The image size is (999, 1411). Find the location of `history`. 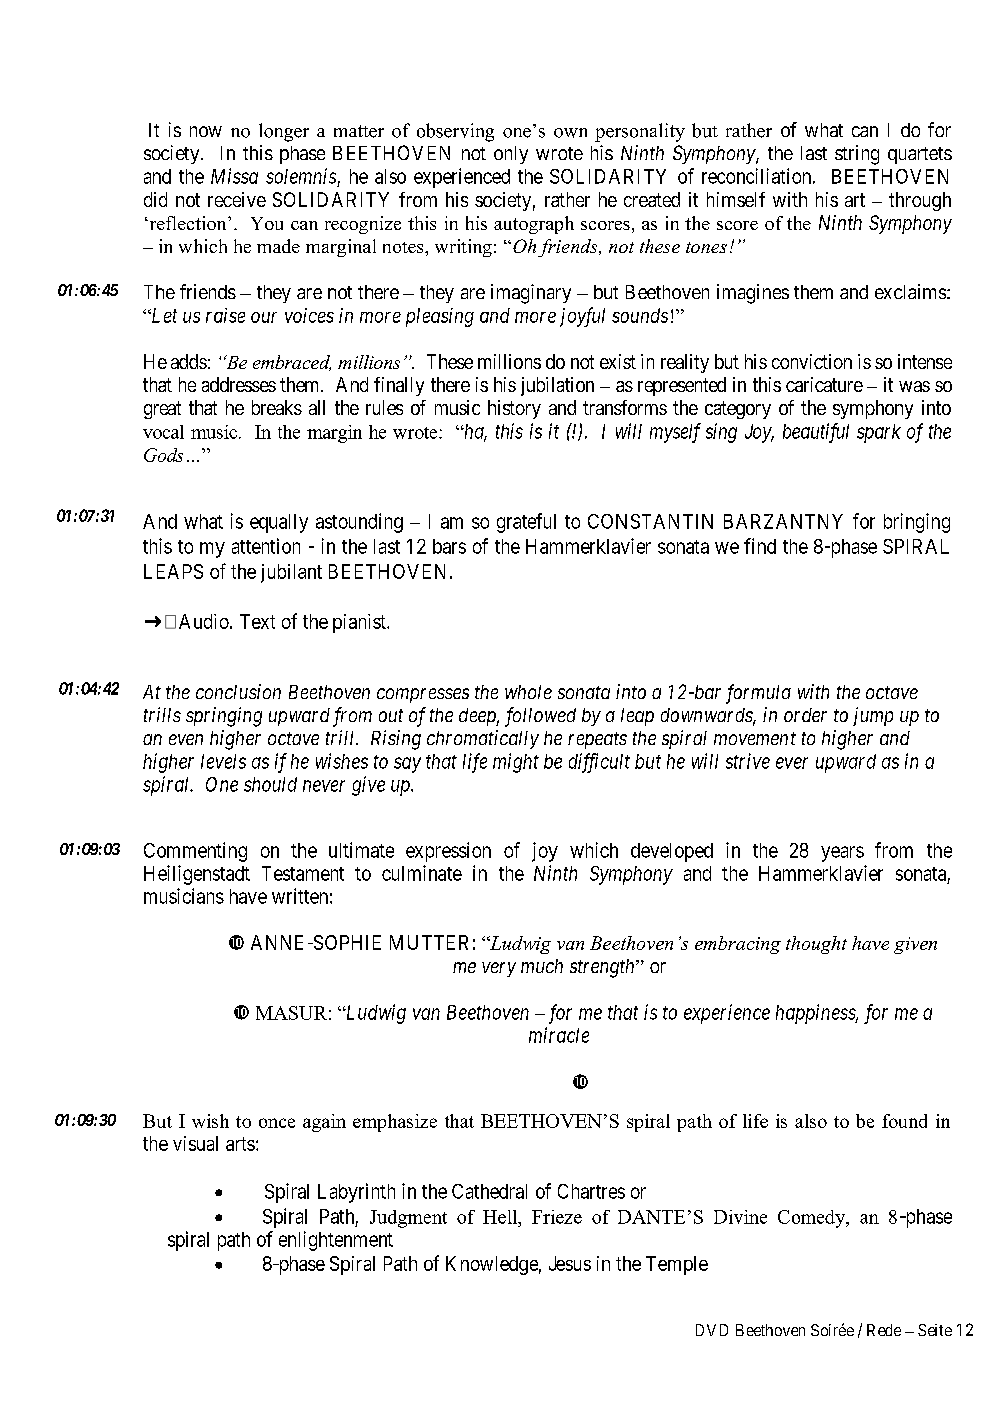

history is located at coordinates (514, 409).
